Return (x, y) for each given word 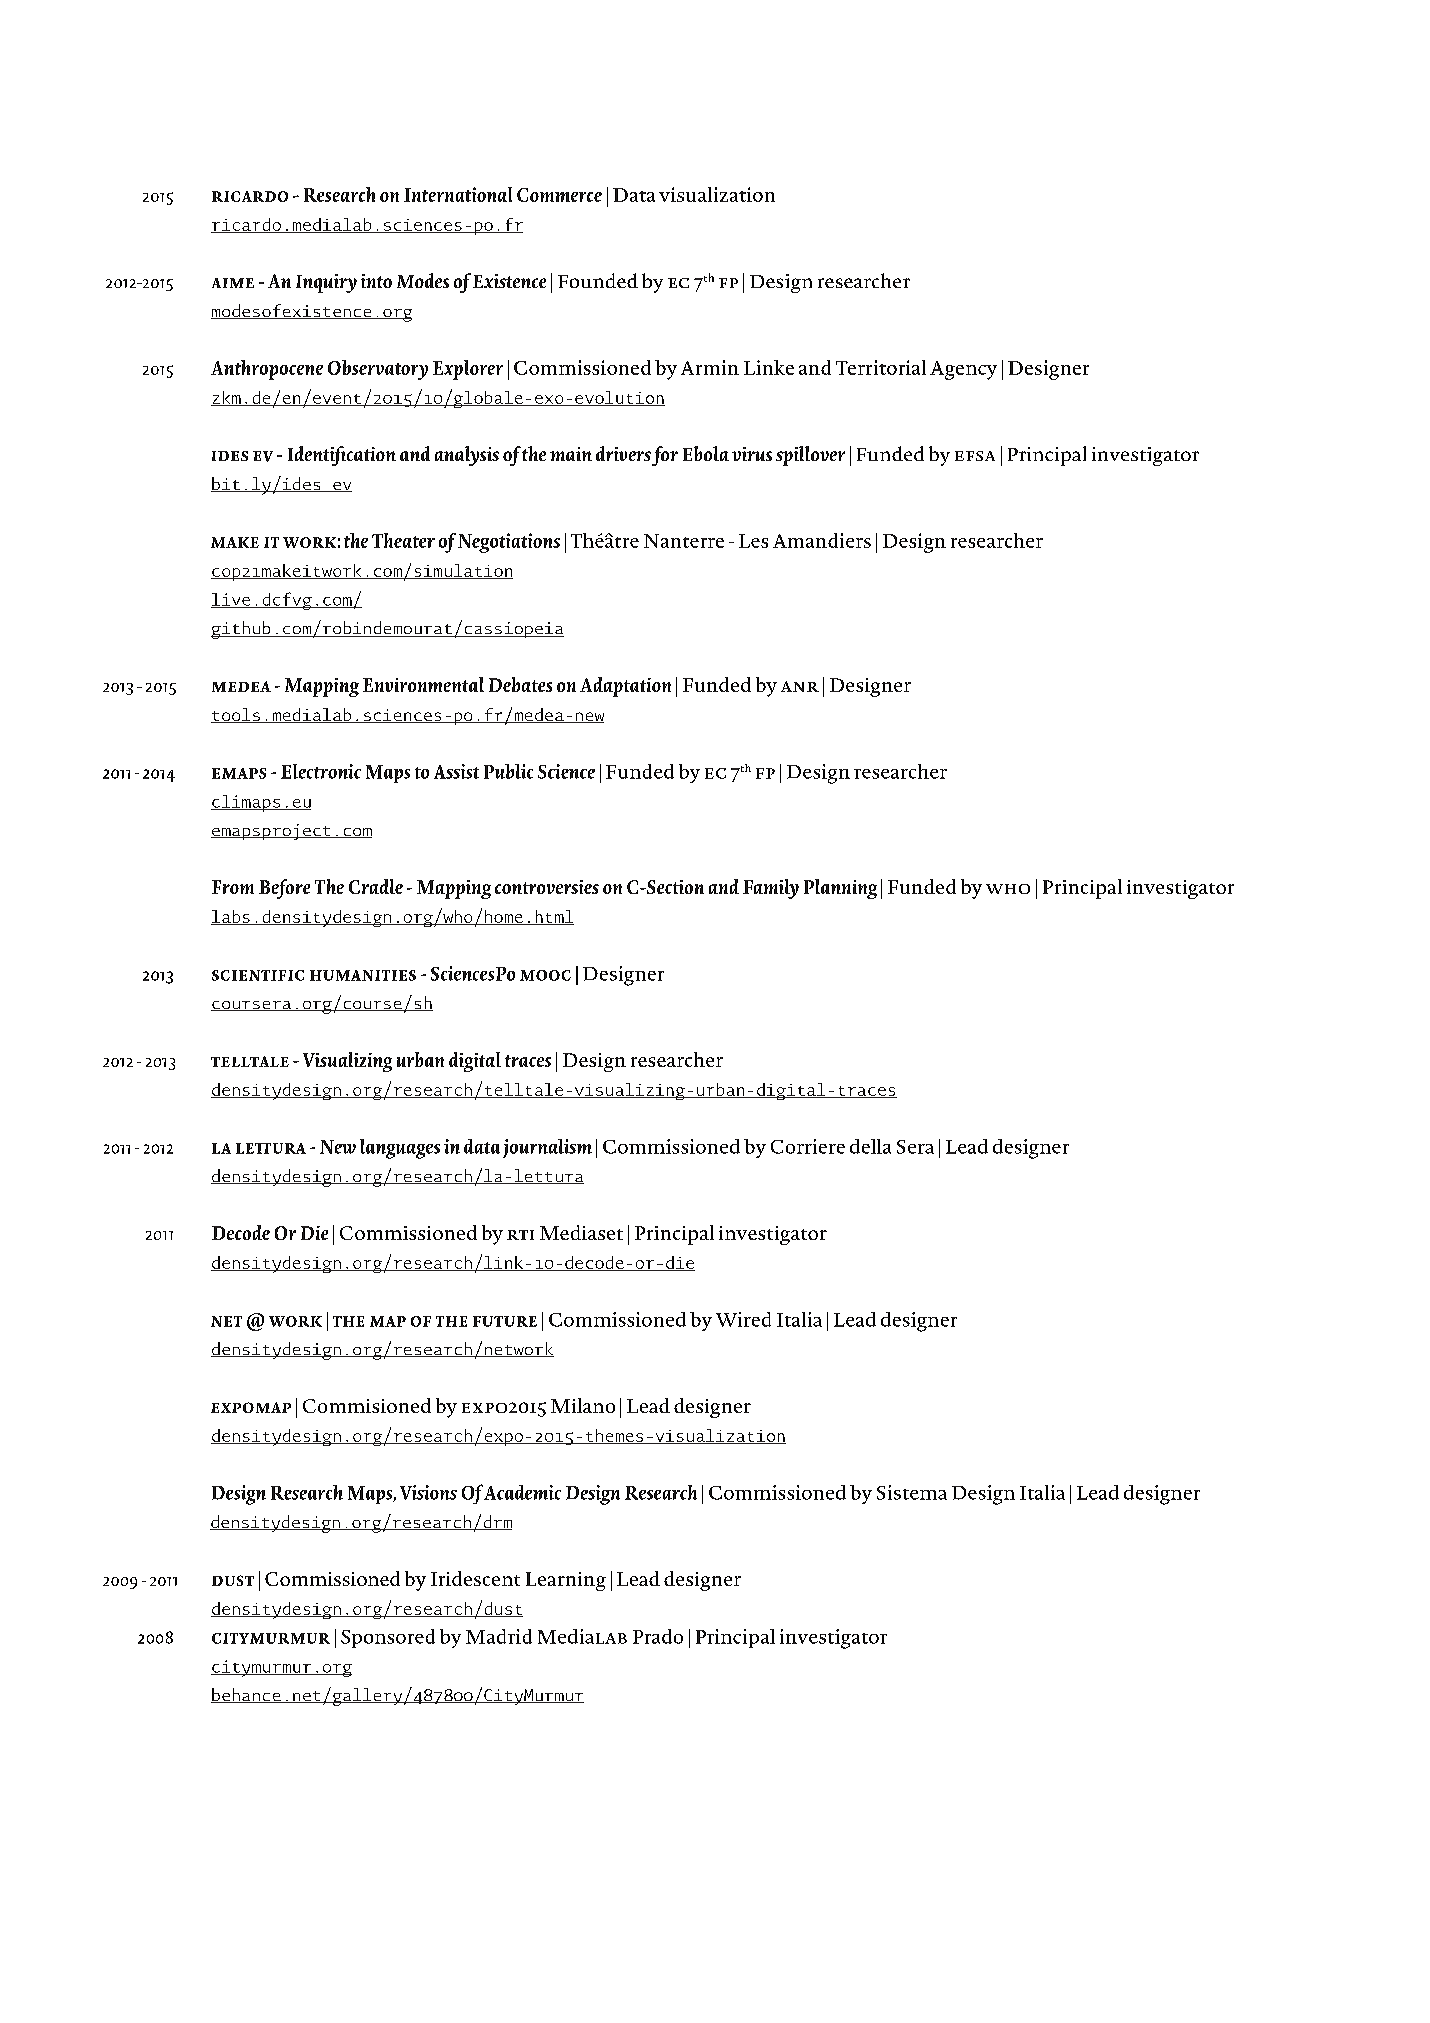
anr (800, 686)
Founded (598, 280)
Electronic (321, 771)
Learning (566, 1581)
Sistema (912, 1492)
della (870, 1146)
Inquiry (326, 283)
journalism (547, 1148)
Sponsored (388, 1638)
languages (400, 1149)
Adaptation (625, 687)
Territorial (881, 367)
